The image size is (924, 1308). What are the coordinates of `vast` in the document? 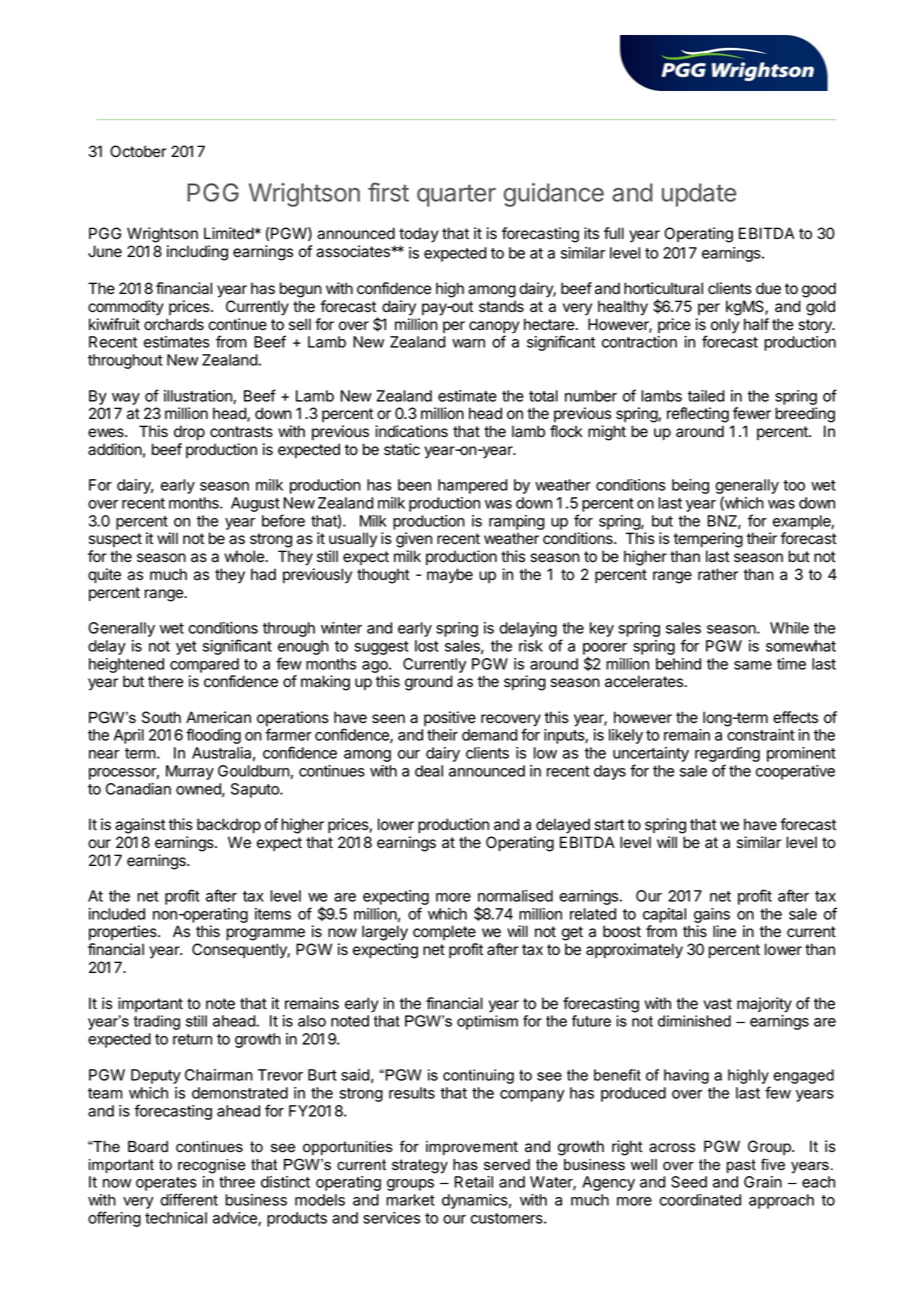 It's located at (718, 1004).
